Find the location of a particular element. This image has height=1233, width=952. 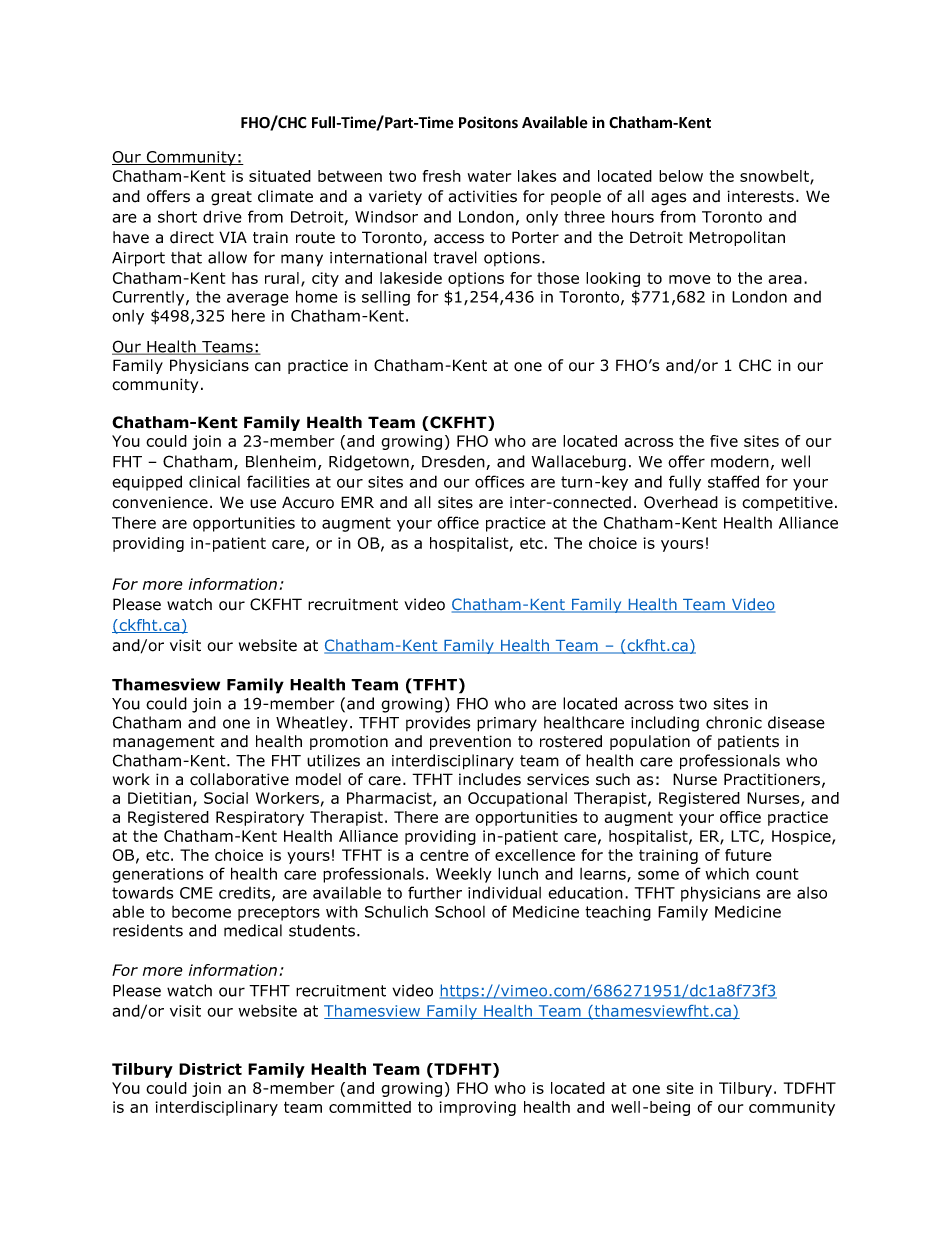

Metropolitan is located at coordinates (737, 238).
